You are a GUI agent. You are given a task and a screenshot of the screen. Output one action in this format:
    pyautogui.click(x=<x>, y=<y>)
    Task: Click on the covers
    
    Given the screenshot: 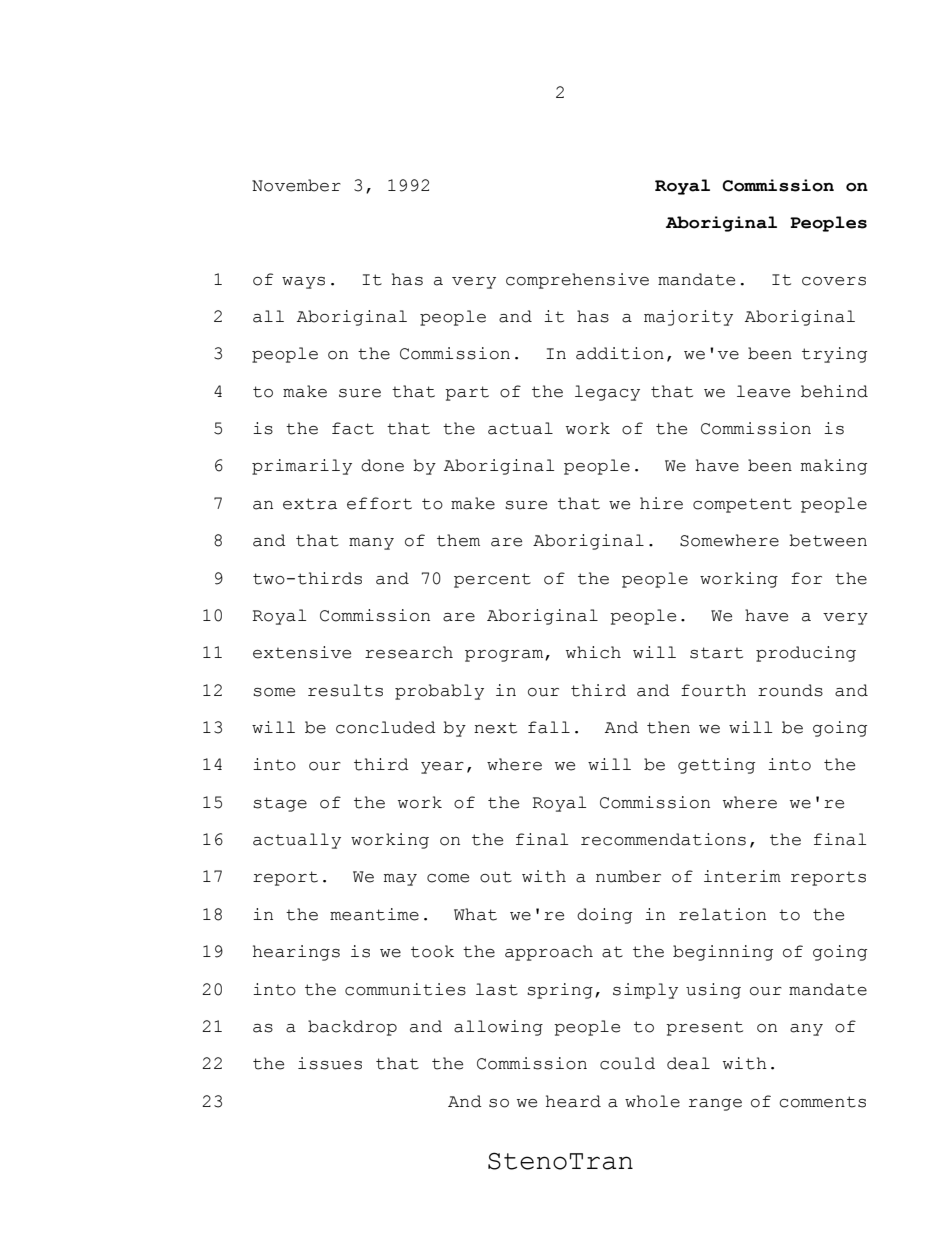 What is the action you would take?
    pyautogui.click(x=834, y=281)
